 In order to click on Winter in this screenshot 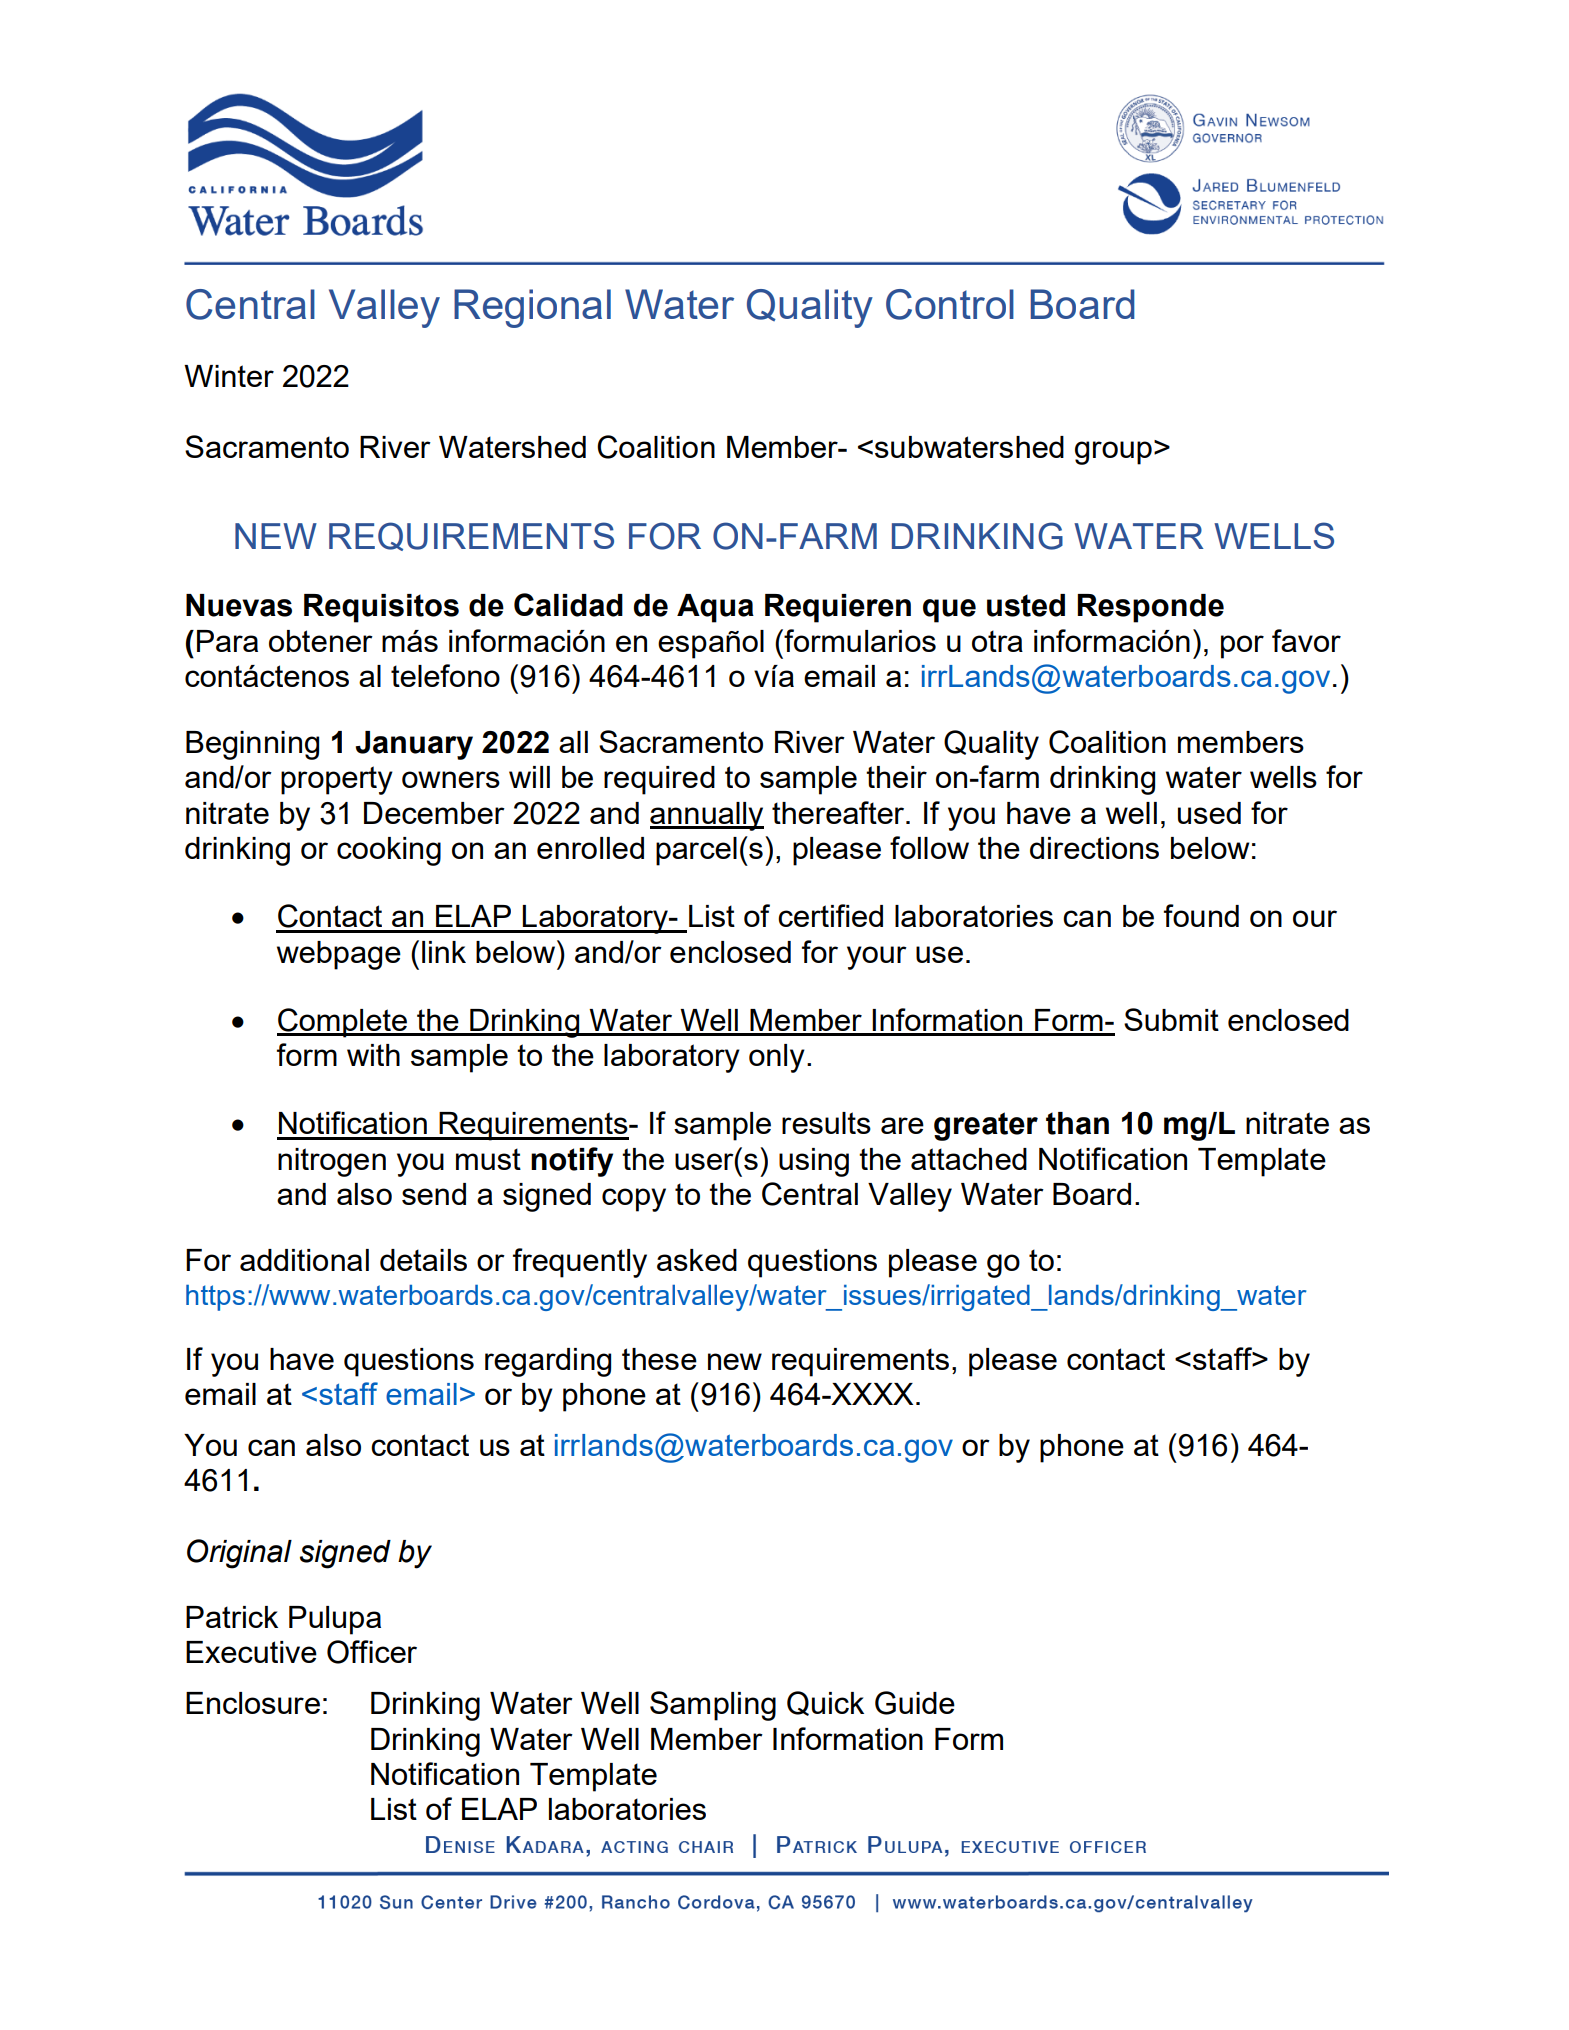, I will do `click(229, 376)`.
